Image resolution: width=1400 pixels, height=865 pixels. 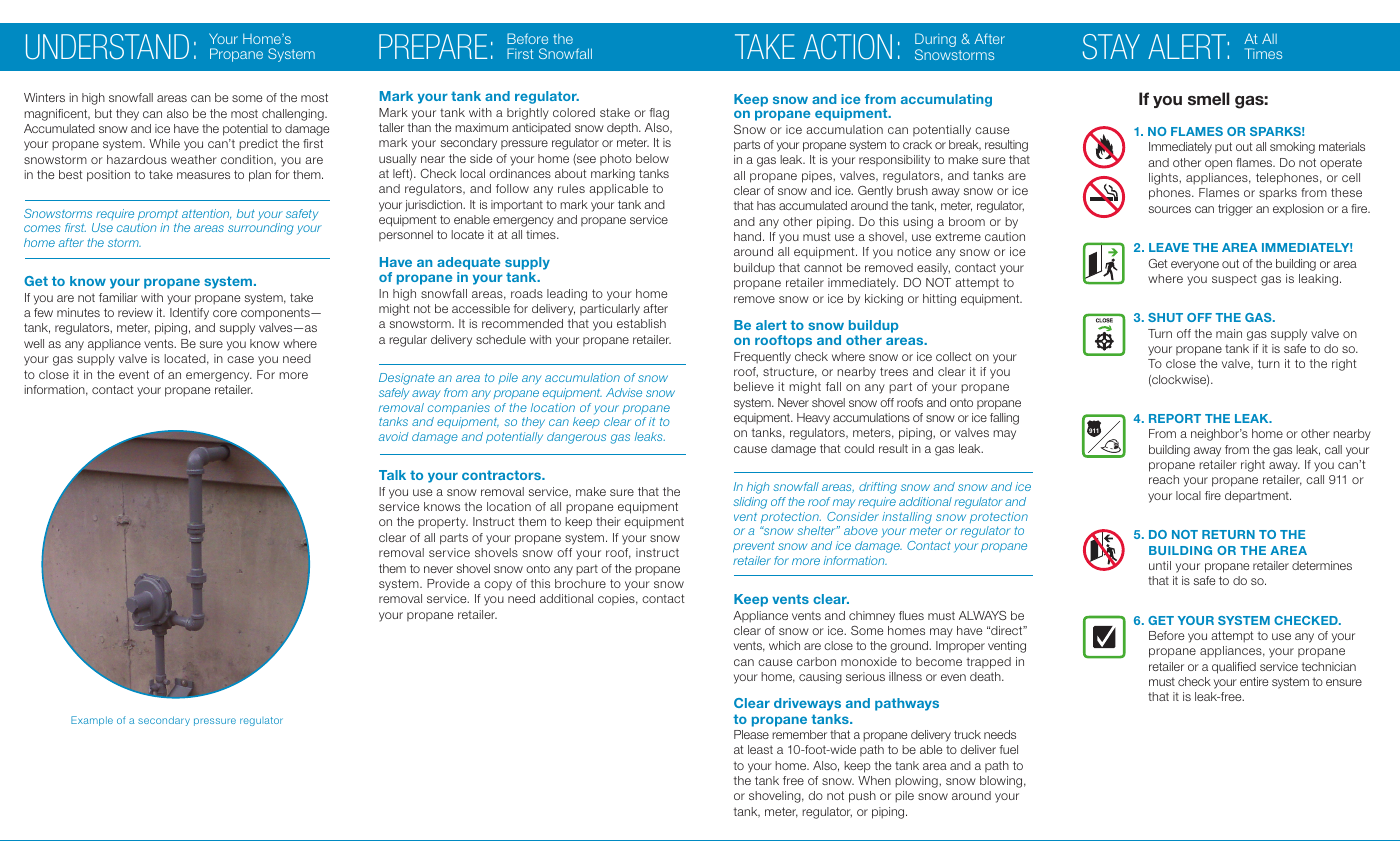 I want to click on Example, so click(x=92, y=721).
